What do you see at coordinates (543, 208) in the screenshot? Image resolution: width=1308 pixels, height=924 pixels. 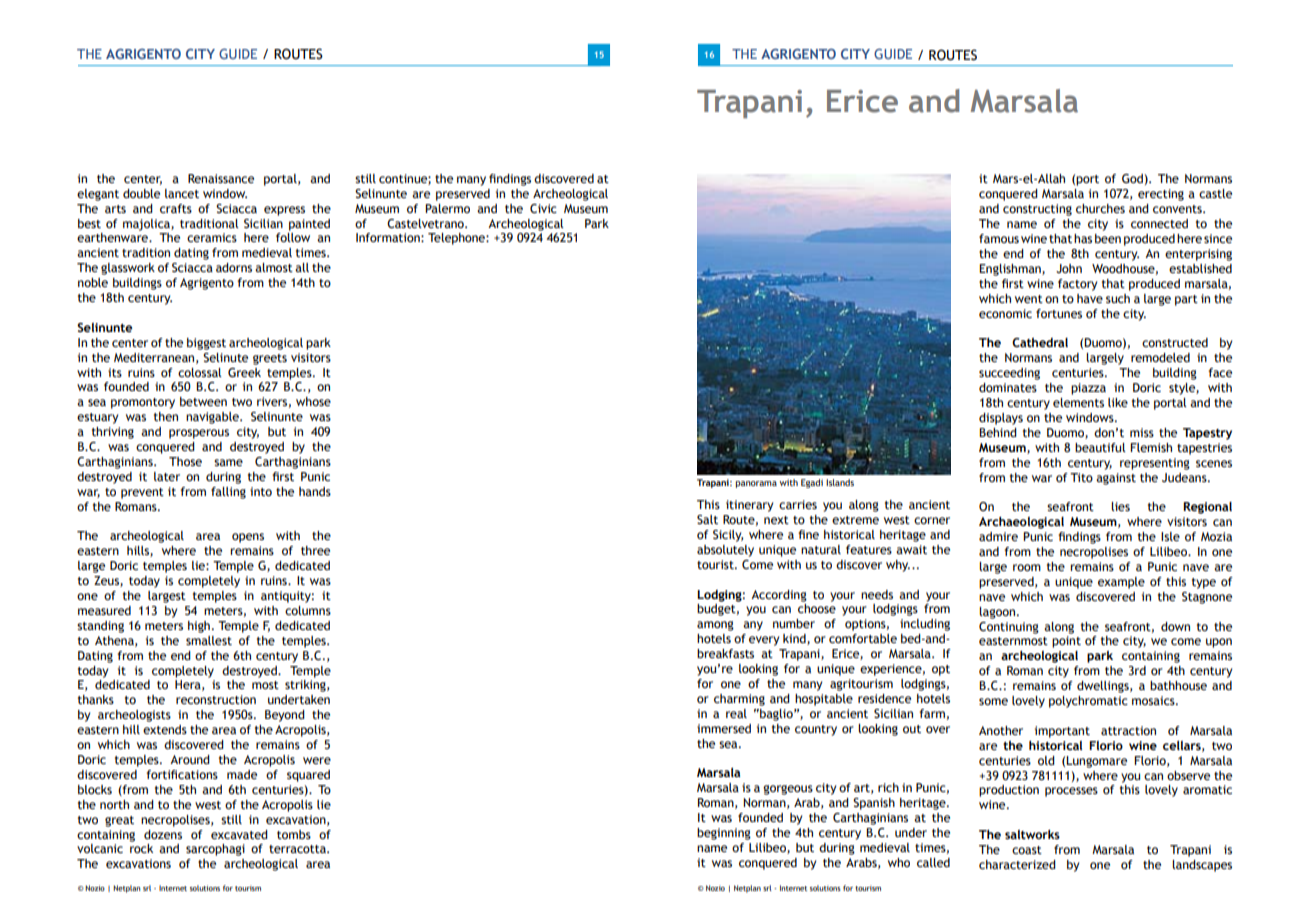 I see `Civic` at bounding box center [543, 208].
